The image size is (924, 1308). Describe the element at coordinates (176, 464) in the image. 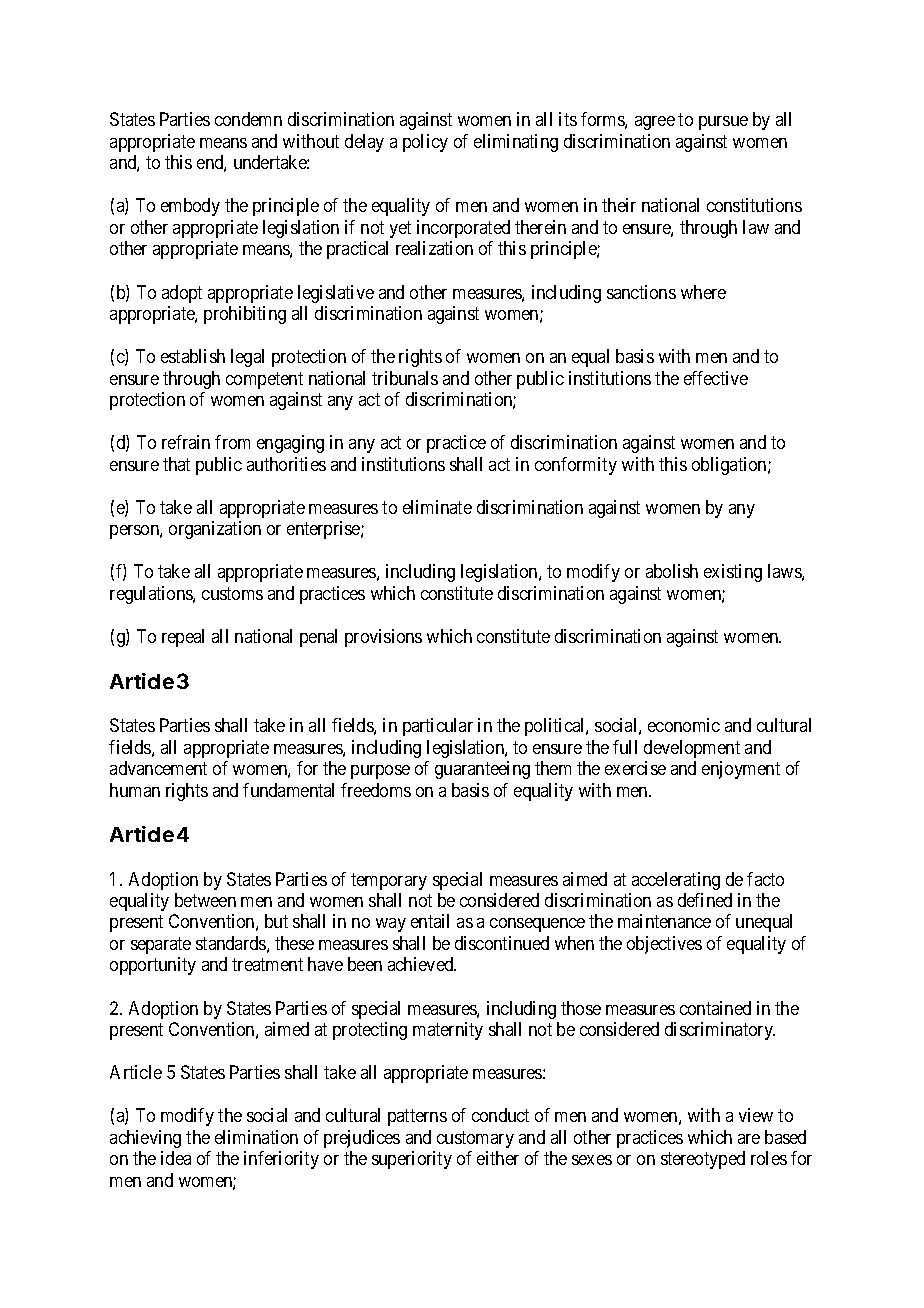

I see `that` at that location.
